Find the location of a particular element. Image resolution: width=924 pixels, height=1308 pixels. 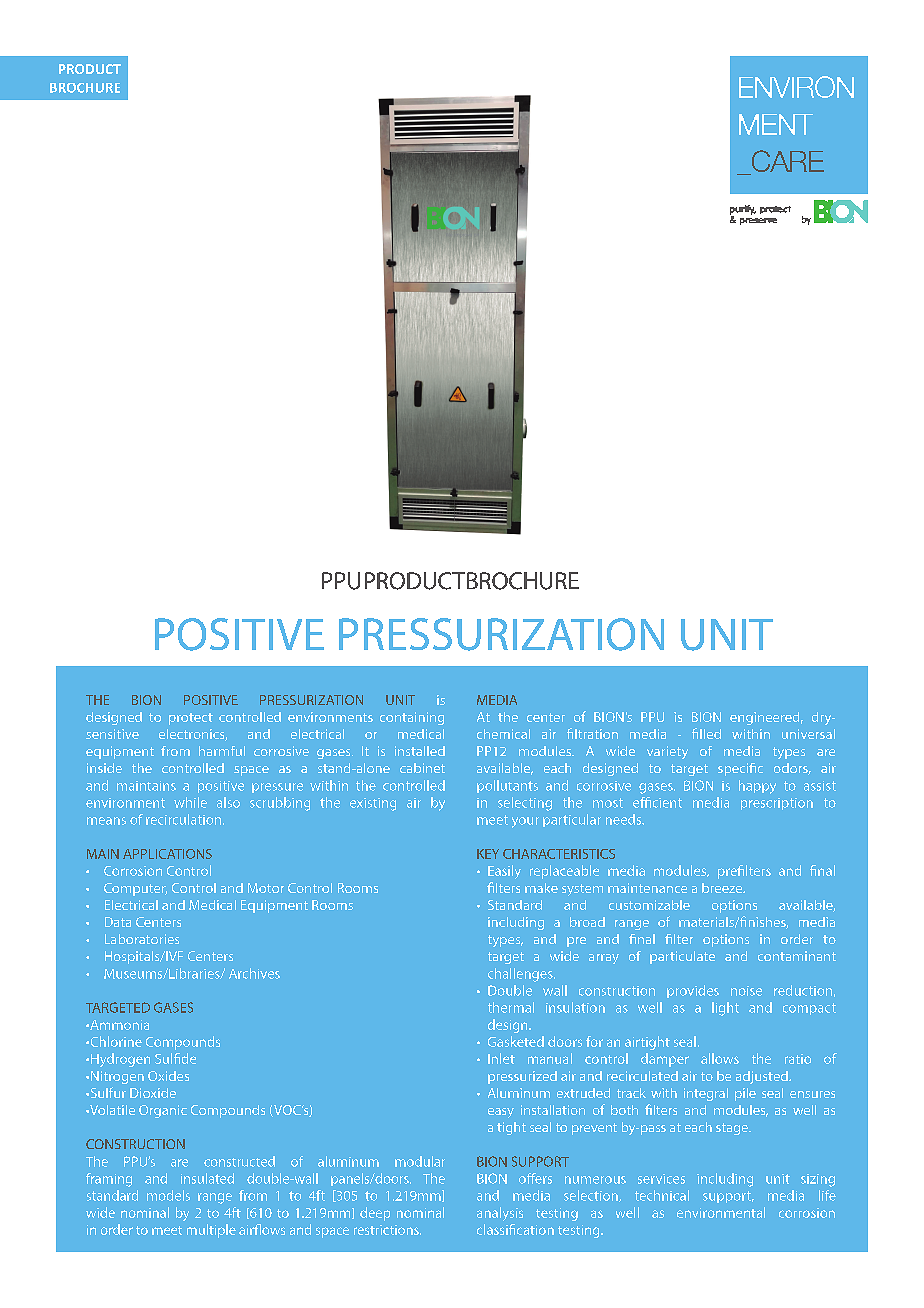

Computer is located at coordinates (135, 889).
